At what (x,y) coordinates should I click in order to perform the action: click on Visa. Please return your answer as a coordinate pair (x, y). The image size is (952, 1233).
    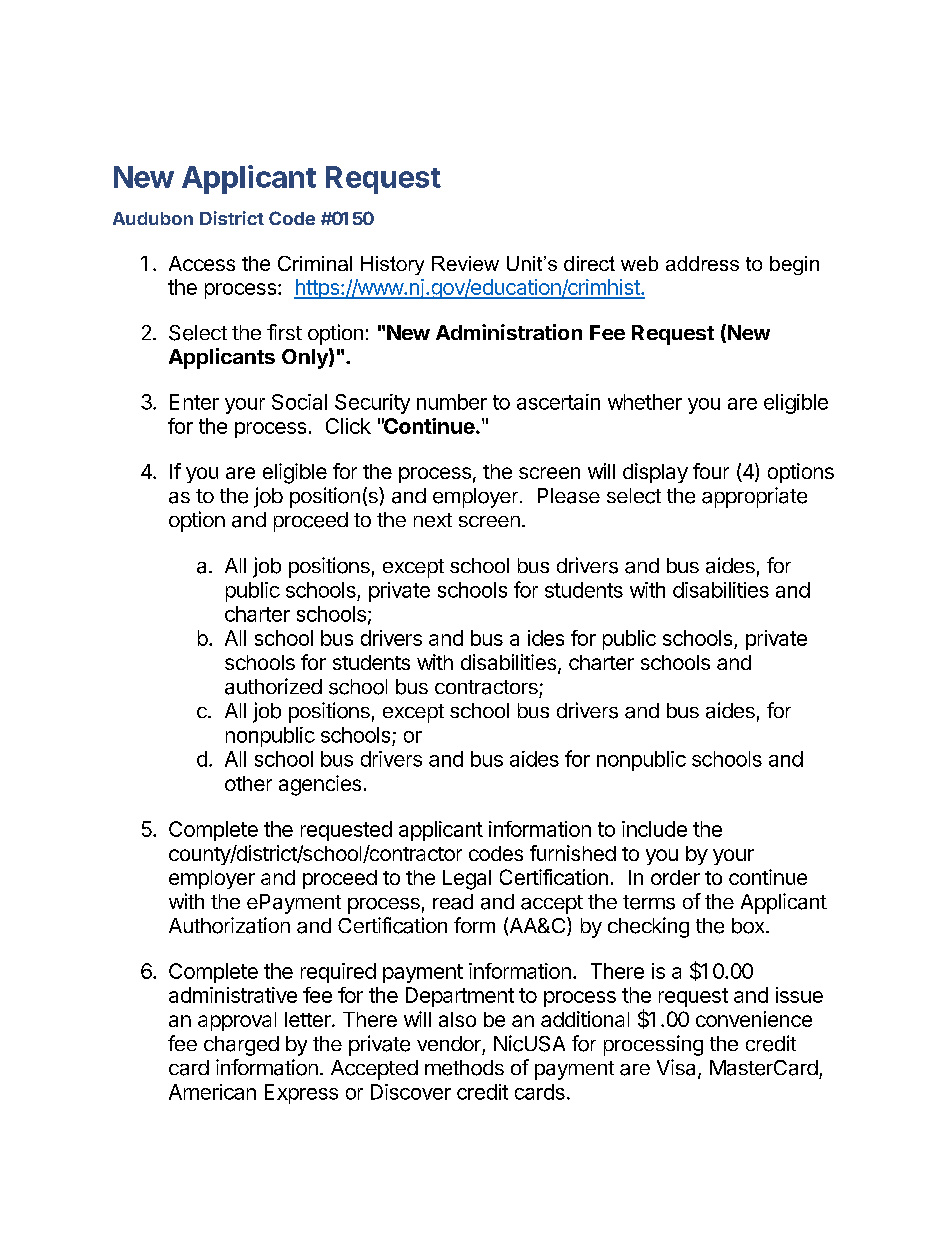
    Looking at the image, I should click on (678, 1068).
